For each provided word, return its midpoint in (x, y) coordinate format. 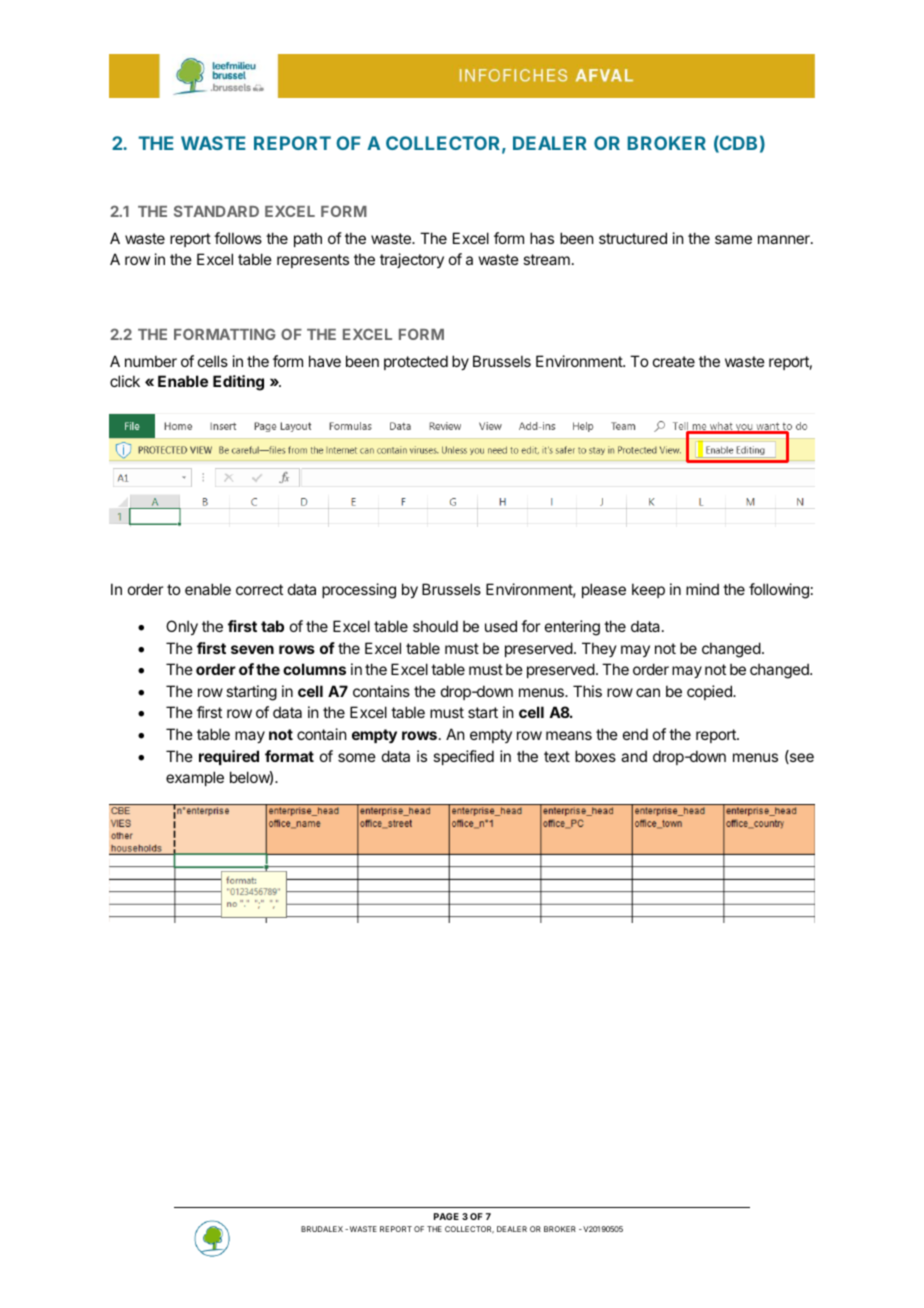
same (733, 239)
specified (463, 757)
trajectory (412, 260)
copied (710, 692)
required (229, 757)
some (357, 757)
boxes (595, 756)
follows (238, 238)
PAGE (446, 1216)
